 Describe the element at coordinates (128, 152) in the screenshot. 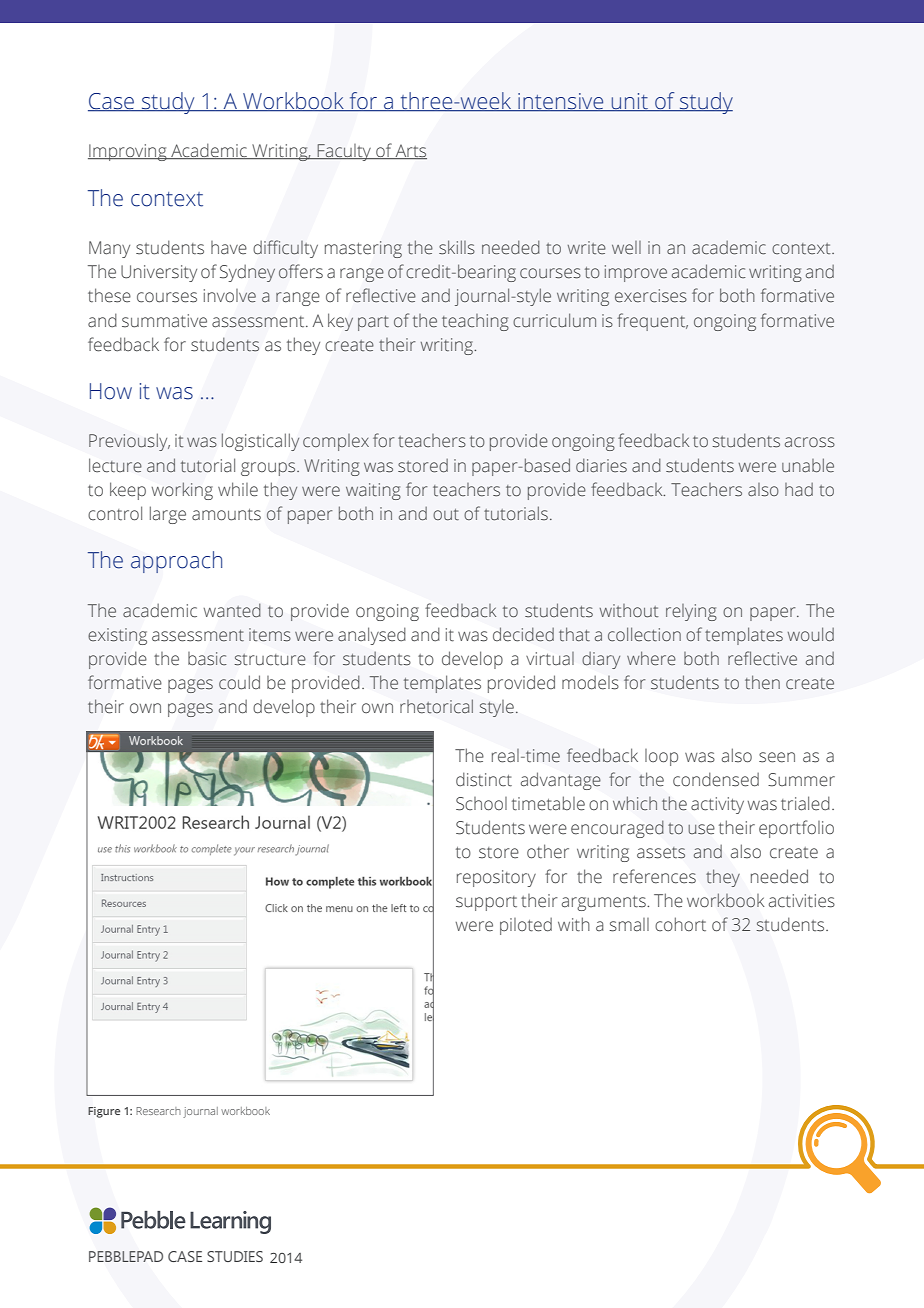

I see `Improving` at that location.
